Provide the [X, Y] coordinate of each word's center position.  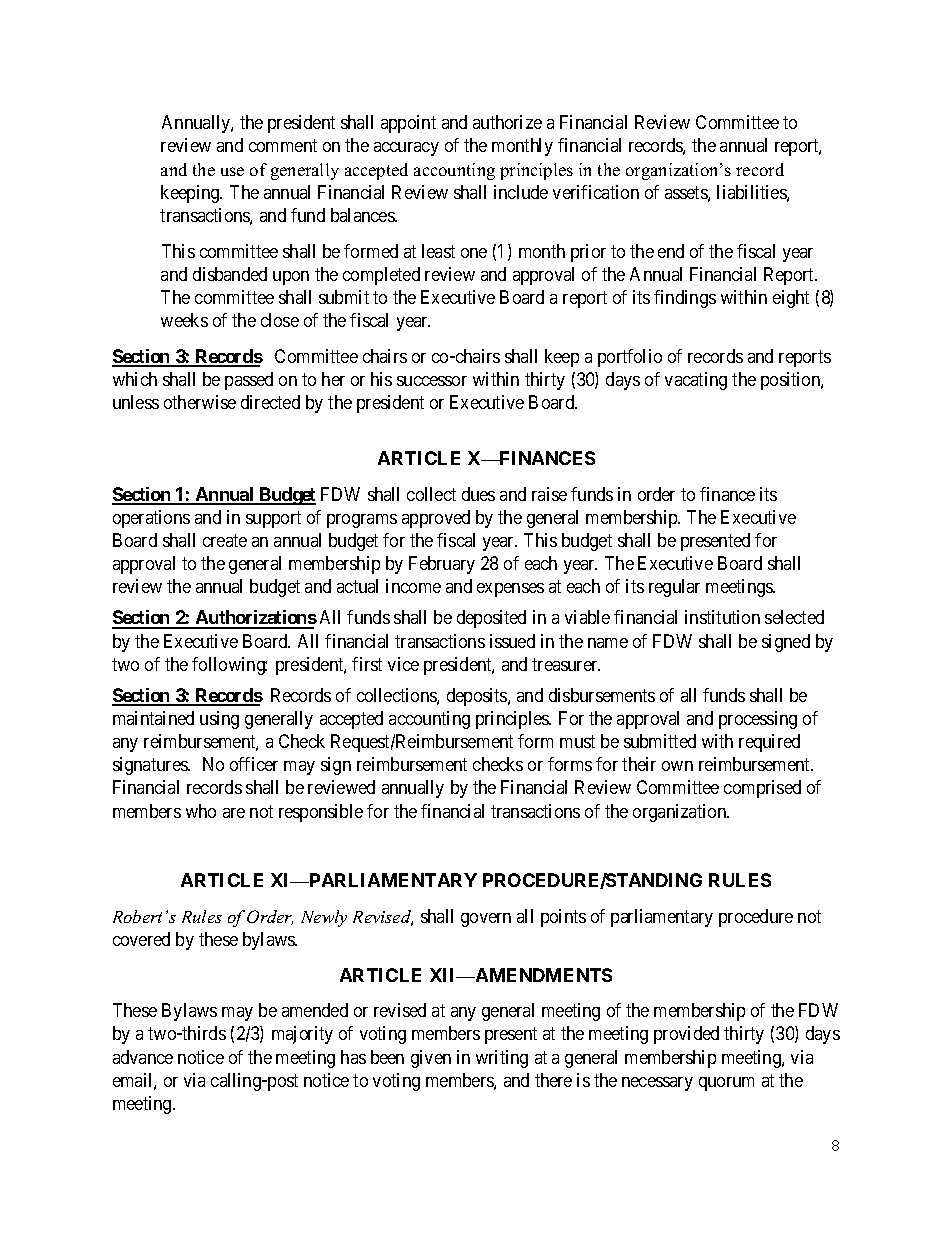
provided [686, 1035]
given [431, 1059]
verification [596, 192]
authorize [507, 122]
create [225, 540]
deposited [491, 619]
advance [143, 1057]
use [232, 171]
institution [722, 617]
